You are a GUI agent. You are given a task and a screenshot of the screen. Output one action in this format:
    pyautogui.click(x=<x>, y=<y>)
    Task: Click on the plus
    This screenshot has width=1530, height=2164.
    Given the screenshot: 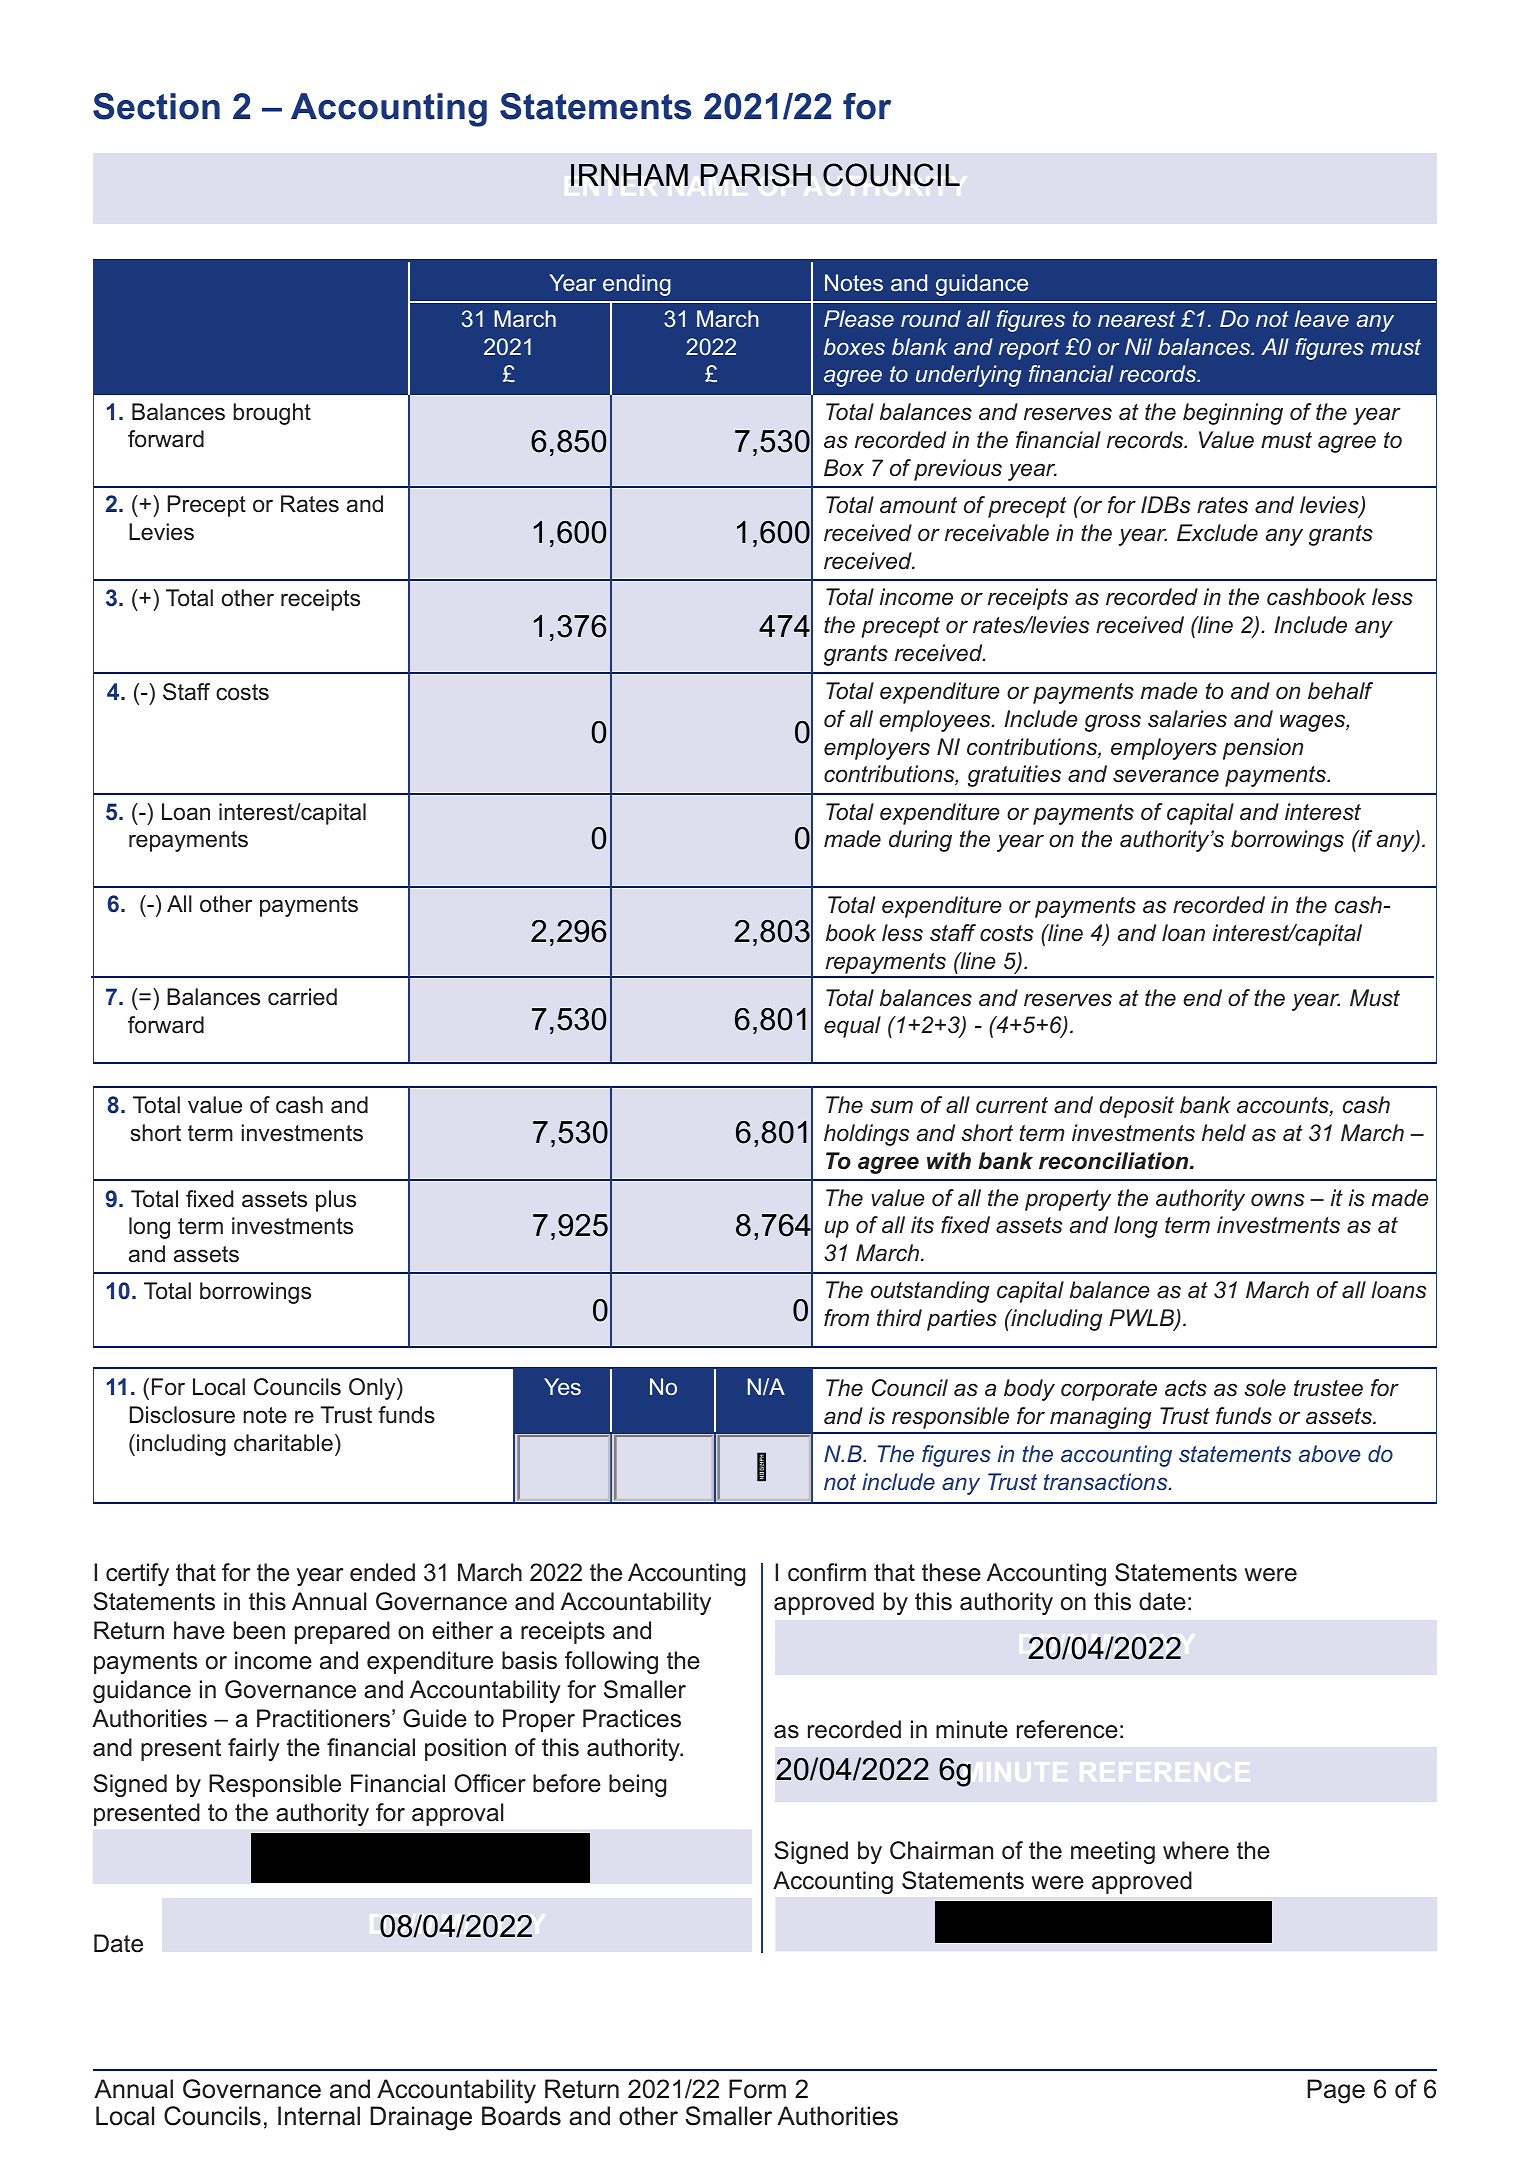 What is the action you would take?
    pyautogui.click(x=336, y=1201)
